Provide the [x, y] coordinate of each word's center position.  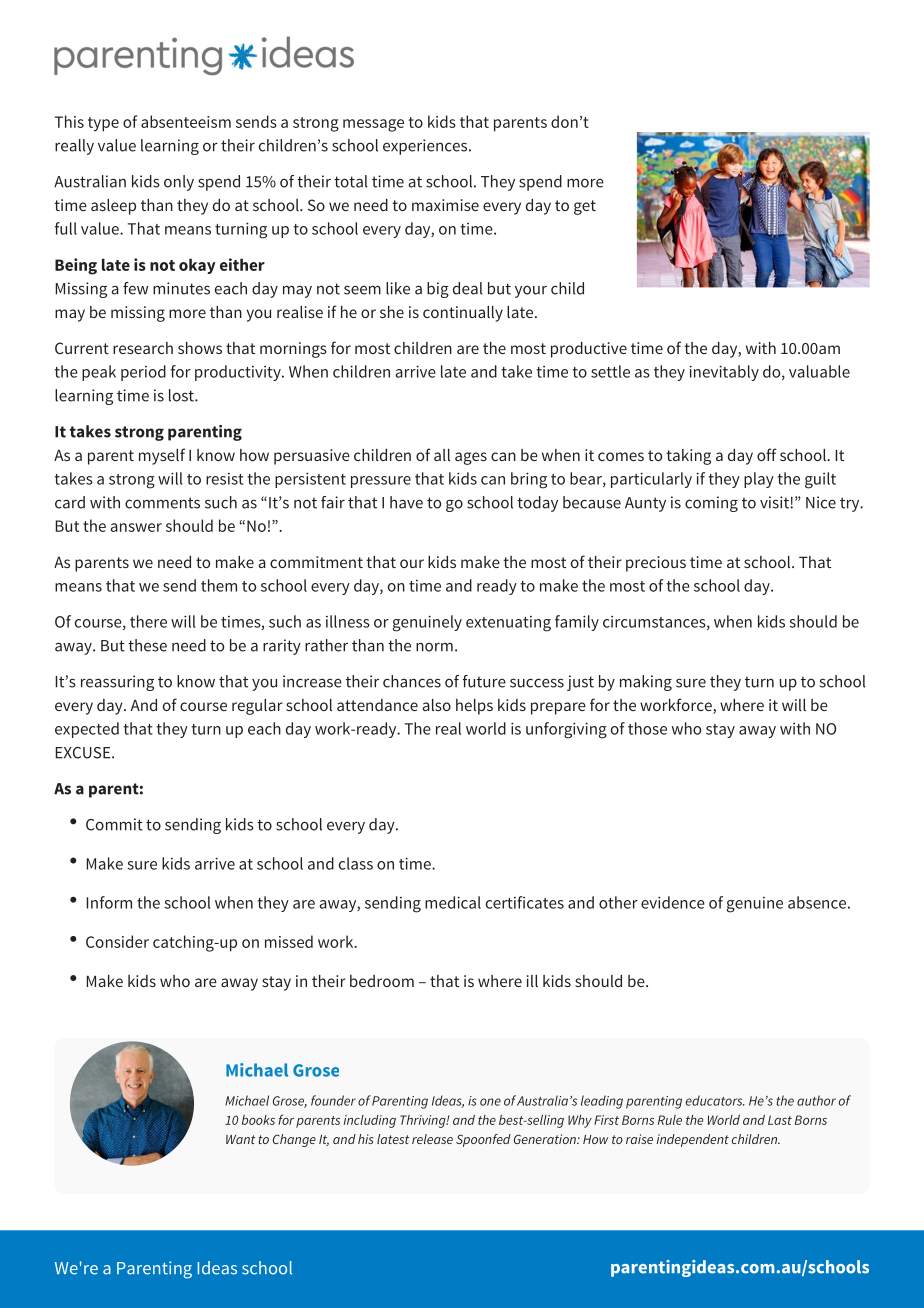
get [585, 207]
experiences [426, 147]
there [148, 621]
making [646, 683]
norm [434, 647]
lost [182, 395]
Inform [109, 902]
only [179, 183]
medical [453, 902]
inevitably [724, 373]
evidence [673, 902]
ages [471, 458]
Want [240, 1139]
